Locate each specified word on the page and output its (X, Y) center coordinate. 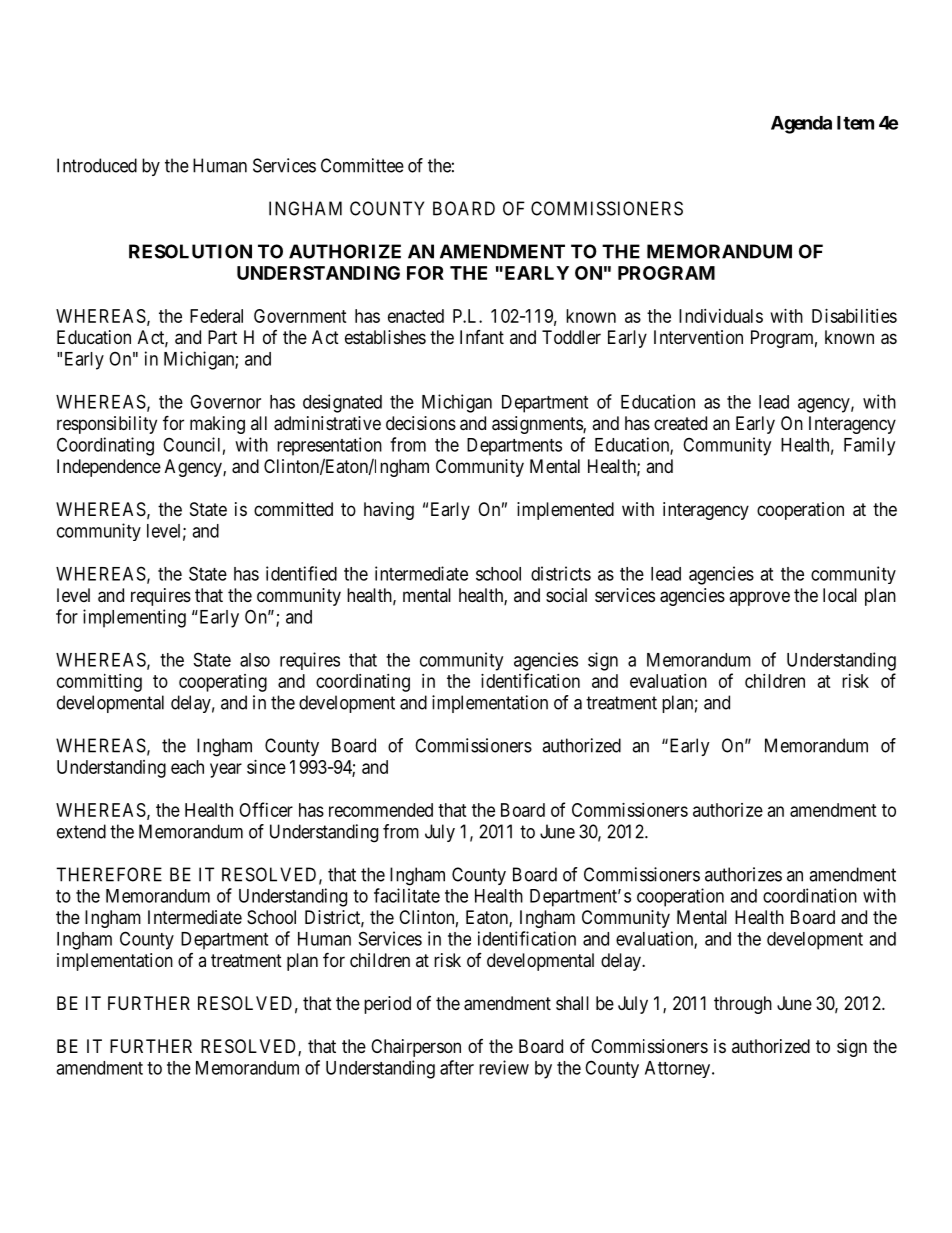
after (457, 1067)
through (743, 1005)
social (566, 595)
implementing (134, 618)
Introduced (97, 165)
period (387, 1005)
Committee (362, 165)
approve (759, 598)
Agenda (801, 125)
